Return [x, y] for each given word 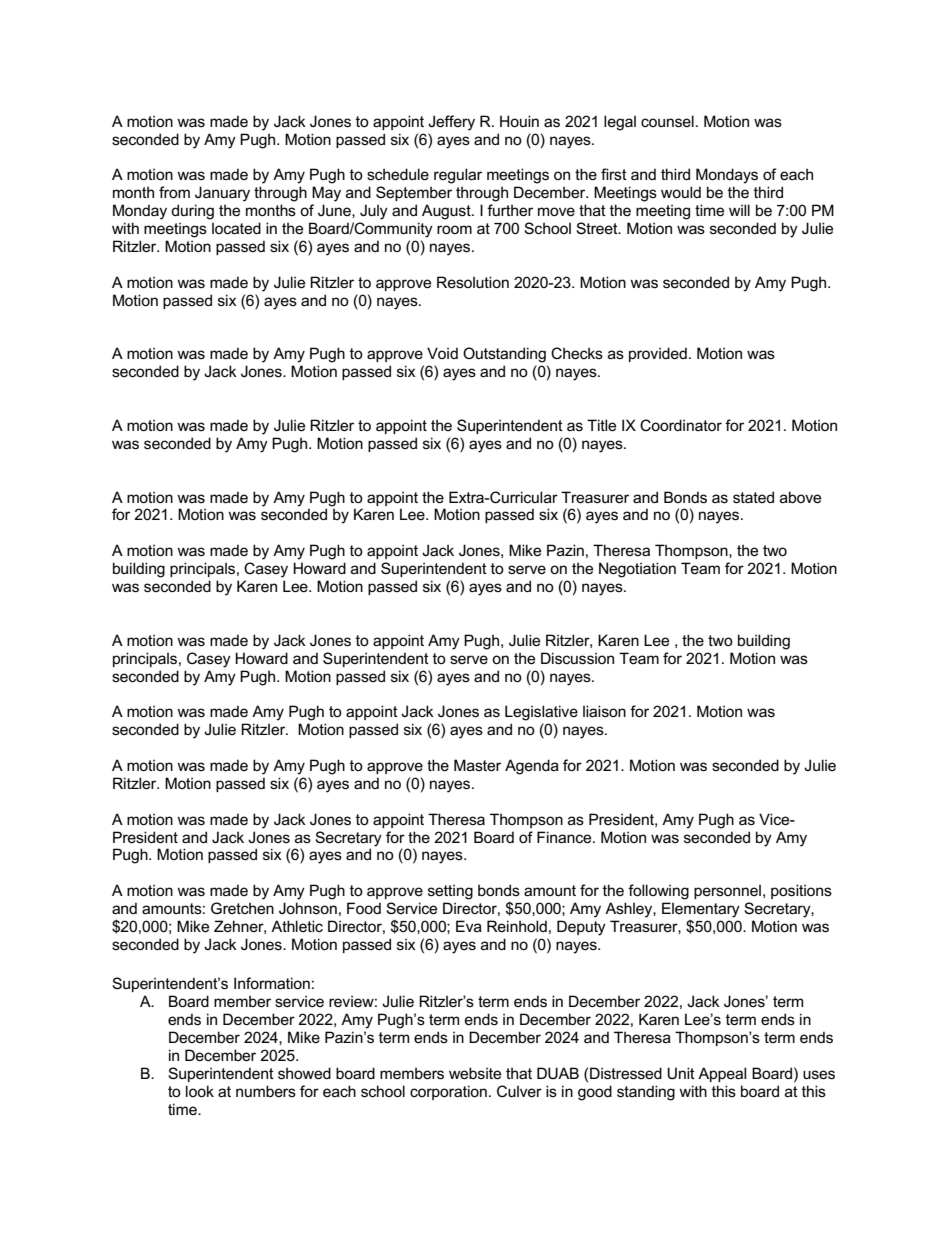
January [222, 194]
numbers [266, 1091]
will [739, 210]
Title [601, 425]
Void [442, 353]
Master [477, 765]
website [475, 1073]
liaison [604, 711]
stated [753, 497]
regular [458, 176]
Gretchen [242, 908]
